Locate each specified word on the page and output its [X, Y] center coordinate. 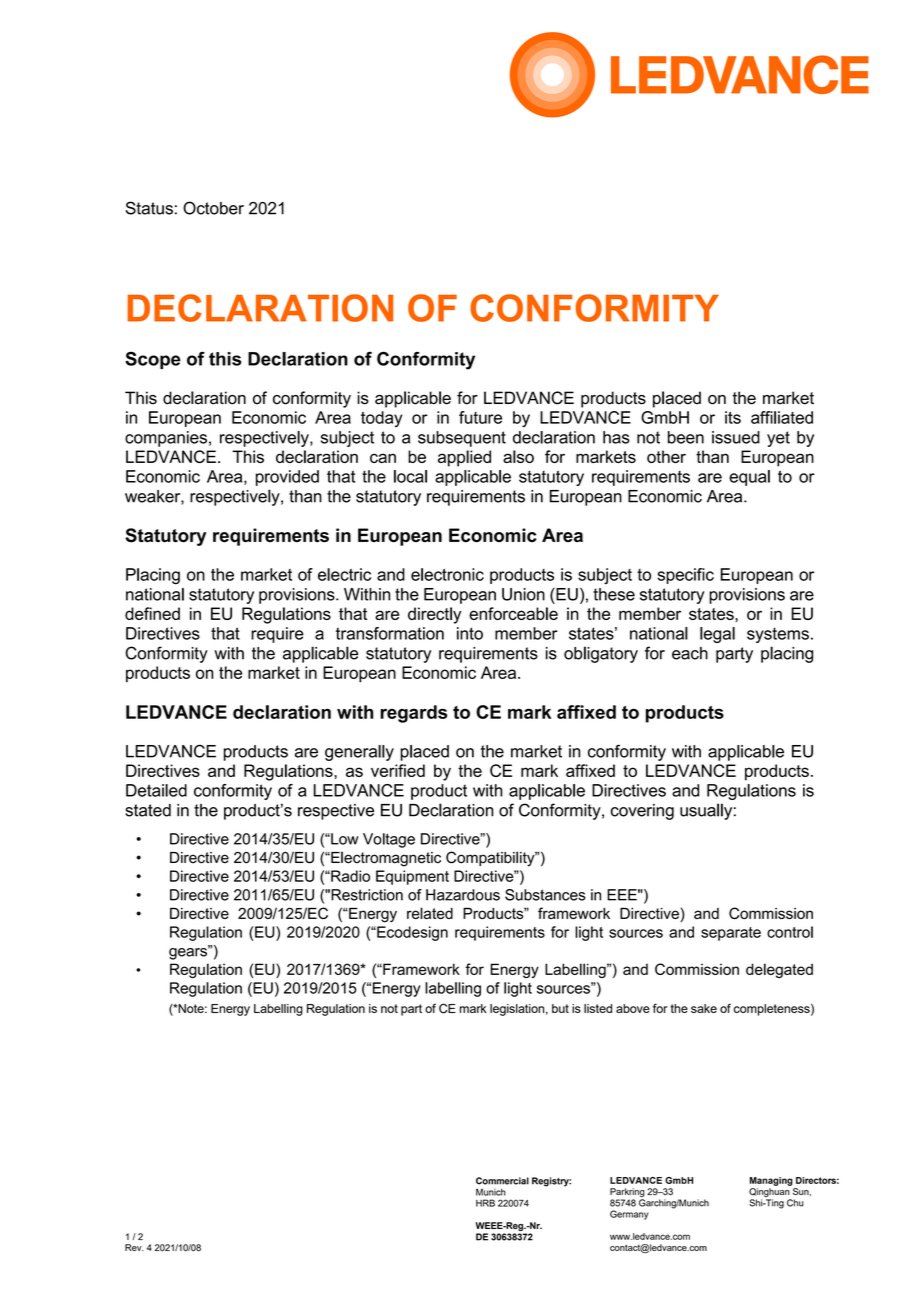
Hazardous [463, 895]
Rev [134, 1247]
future [480, 417]
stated [148, 810]
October [213, 208]
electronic [447, 574]
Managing [771, 1181]
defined [152, 613]
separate [731, 934]
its [733, 417]
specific [685, 576]
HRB [485, 1203]
